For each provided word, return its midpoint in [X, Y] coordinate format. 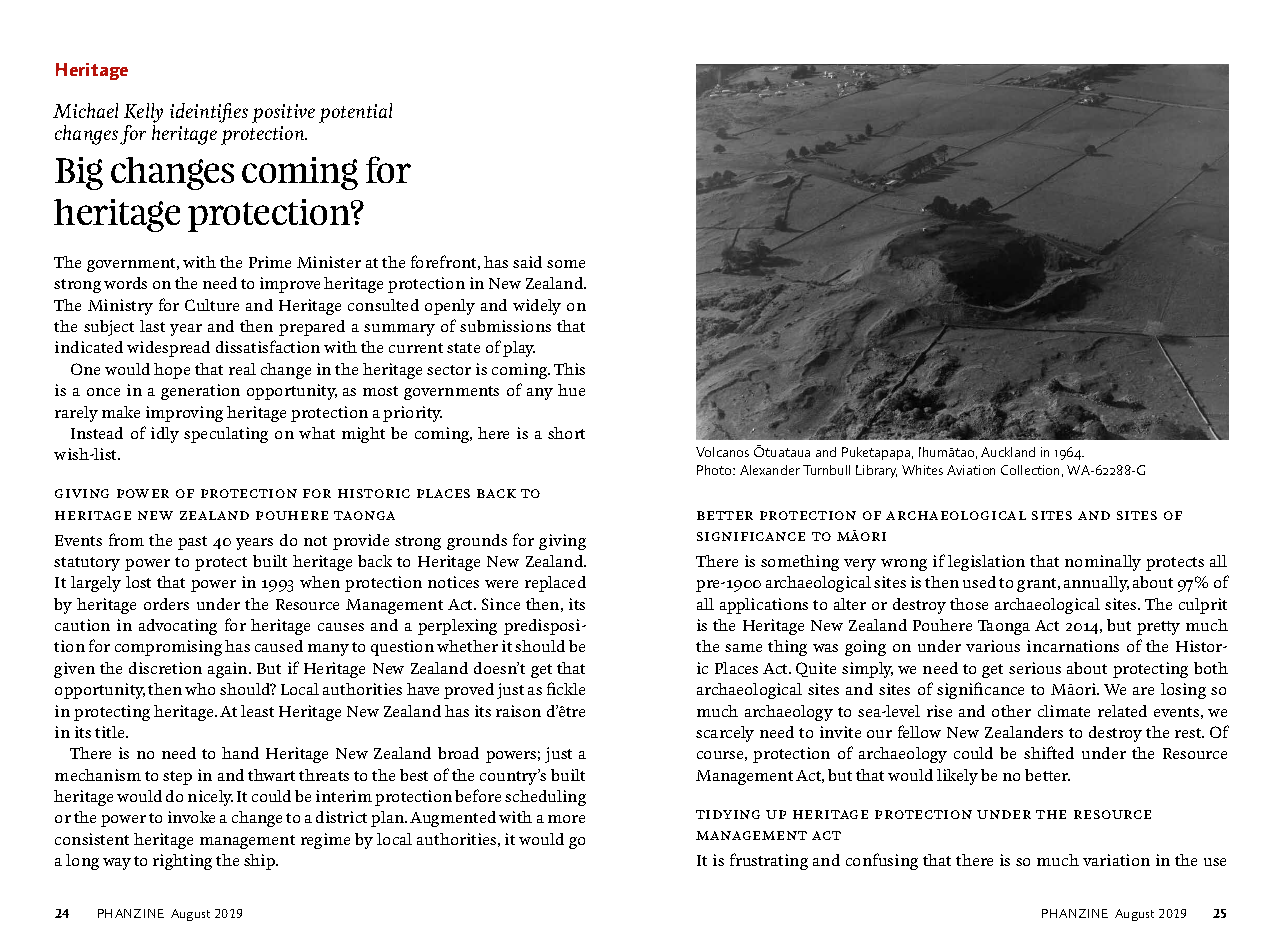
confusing [882, 861]
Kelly [143, 114]
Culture [212, 305]
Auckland [1008, 452]
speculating [226, 435]
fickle [566, 688]
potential [355, 113]
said [527, 262]
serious [1035, 668]
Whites [922, 470]
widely [537, 307]
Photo [715, 470]
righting [182, 862]
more [566, 819]
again [229, 670]
